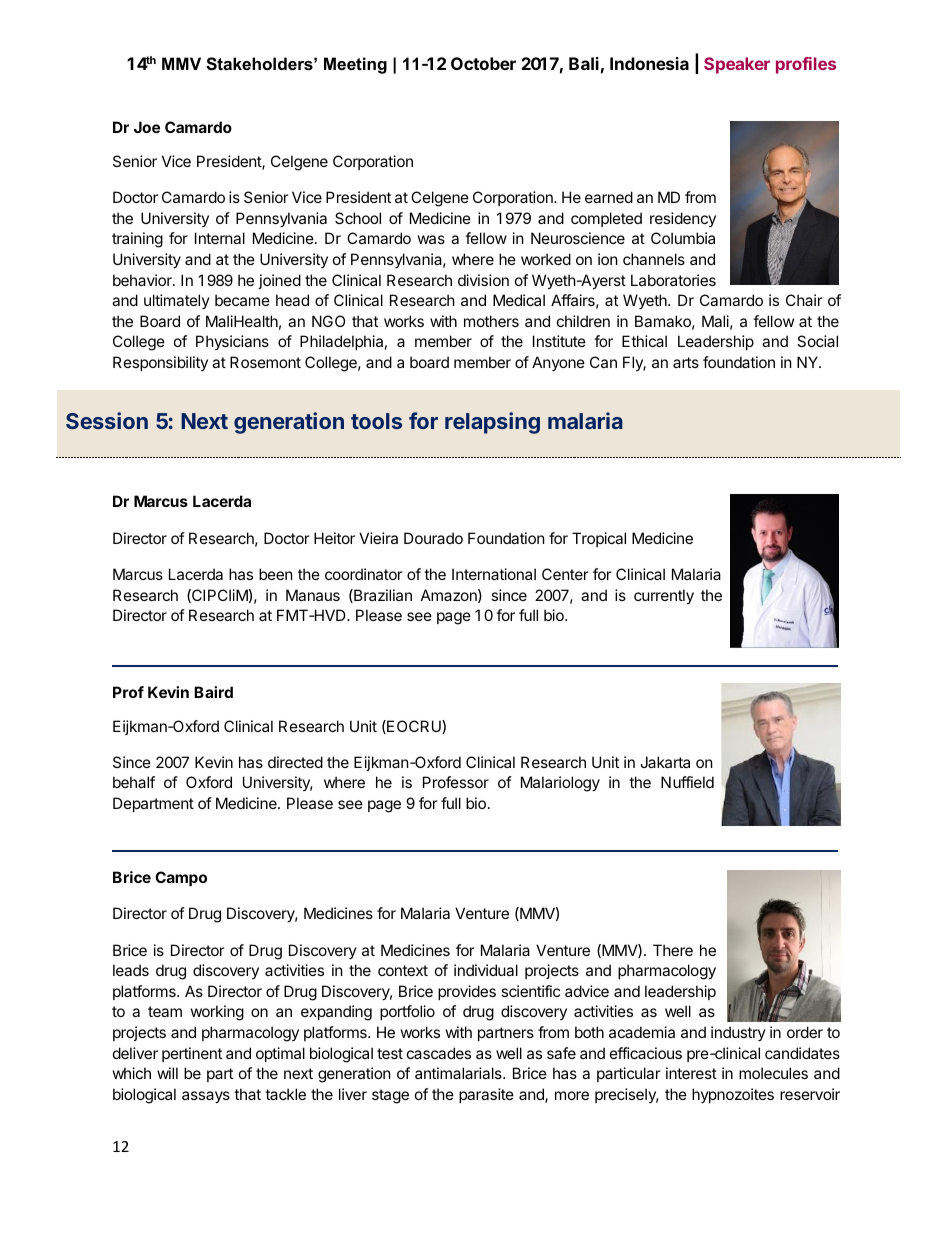 Image resolution: width=952 pixels, height=1233 pixels. What do you see at coordinates (687, 782) in the page?
I see `Nuffield` at bounding box center [687, 782].
